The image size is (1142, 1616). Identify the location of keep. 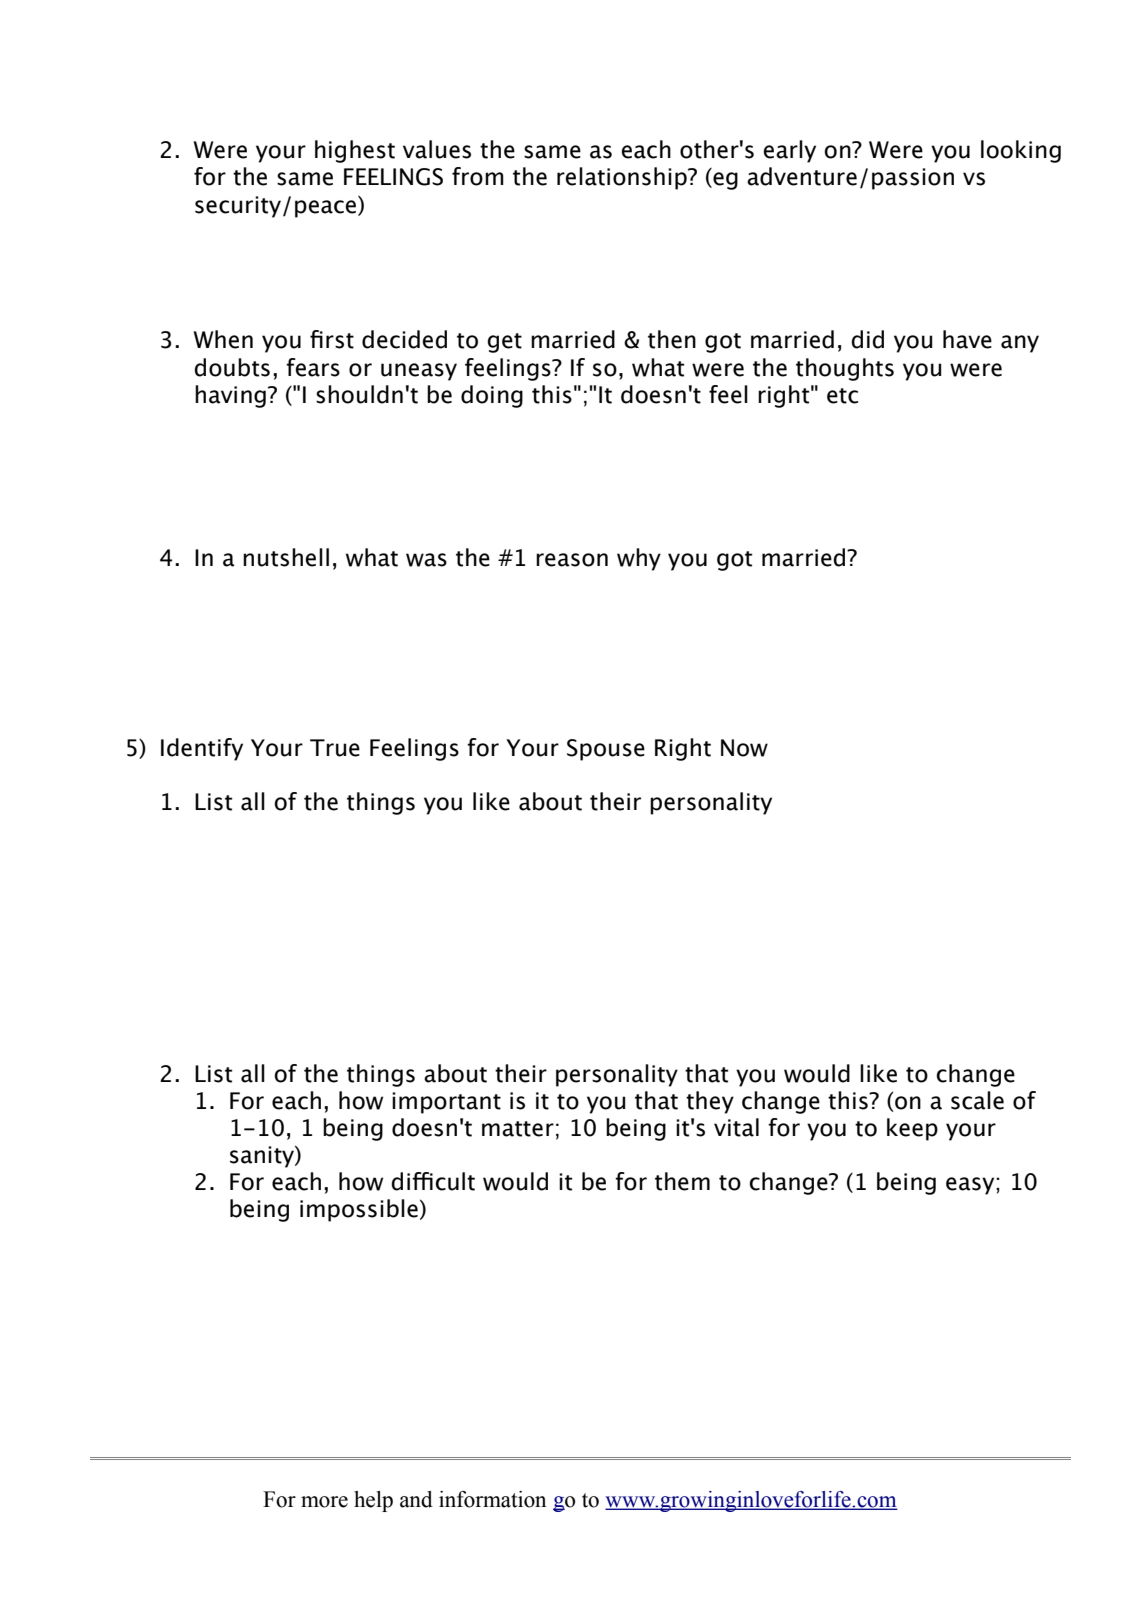
(912, 1129).
